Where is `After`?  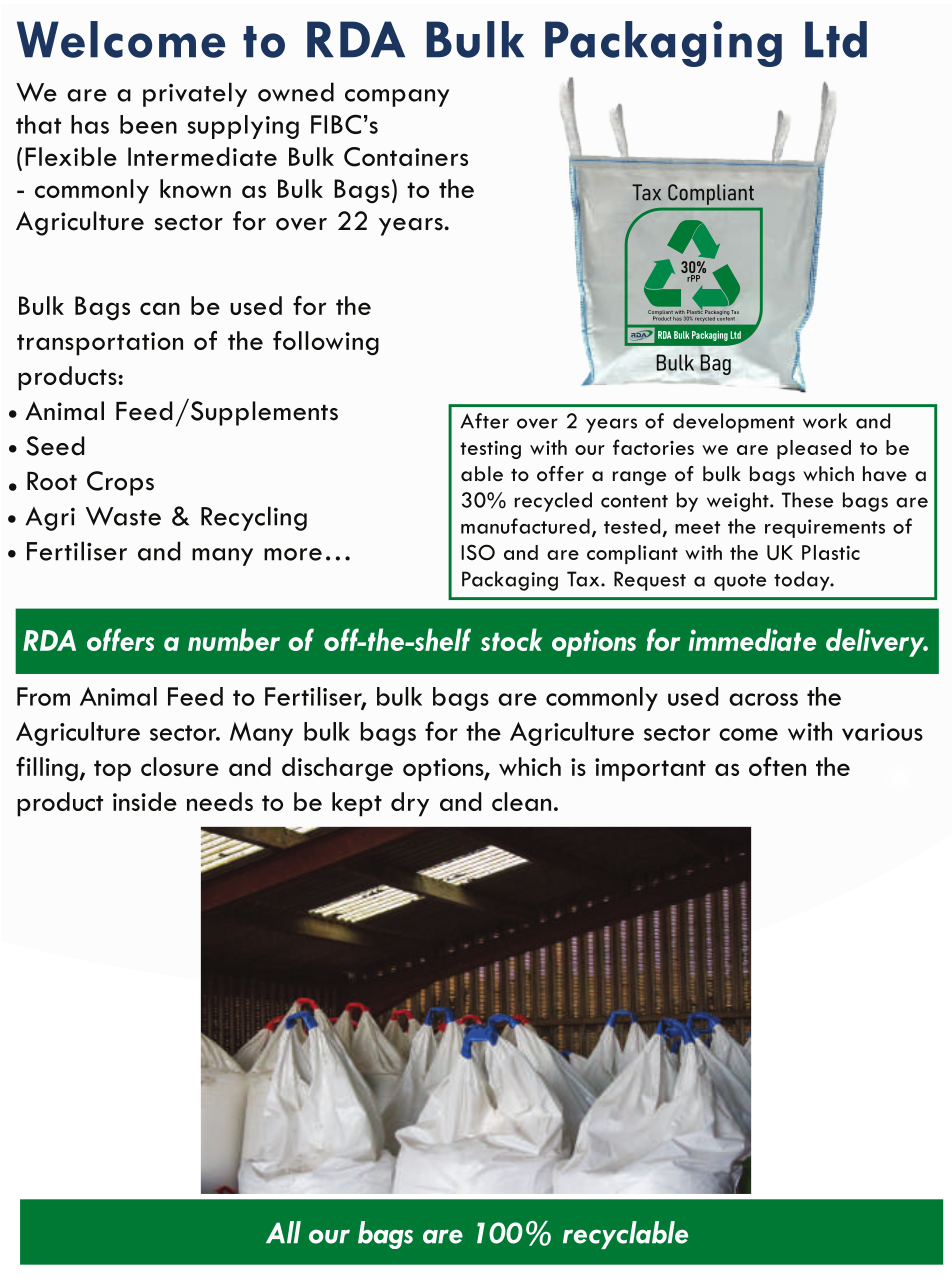
After is located at coordinates (484, 421).
